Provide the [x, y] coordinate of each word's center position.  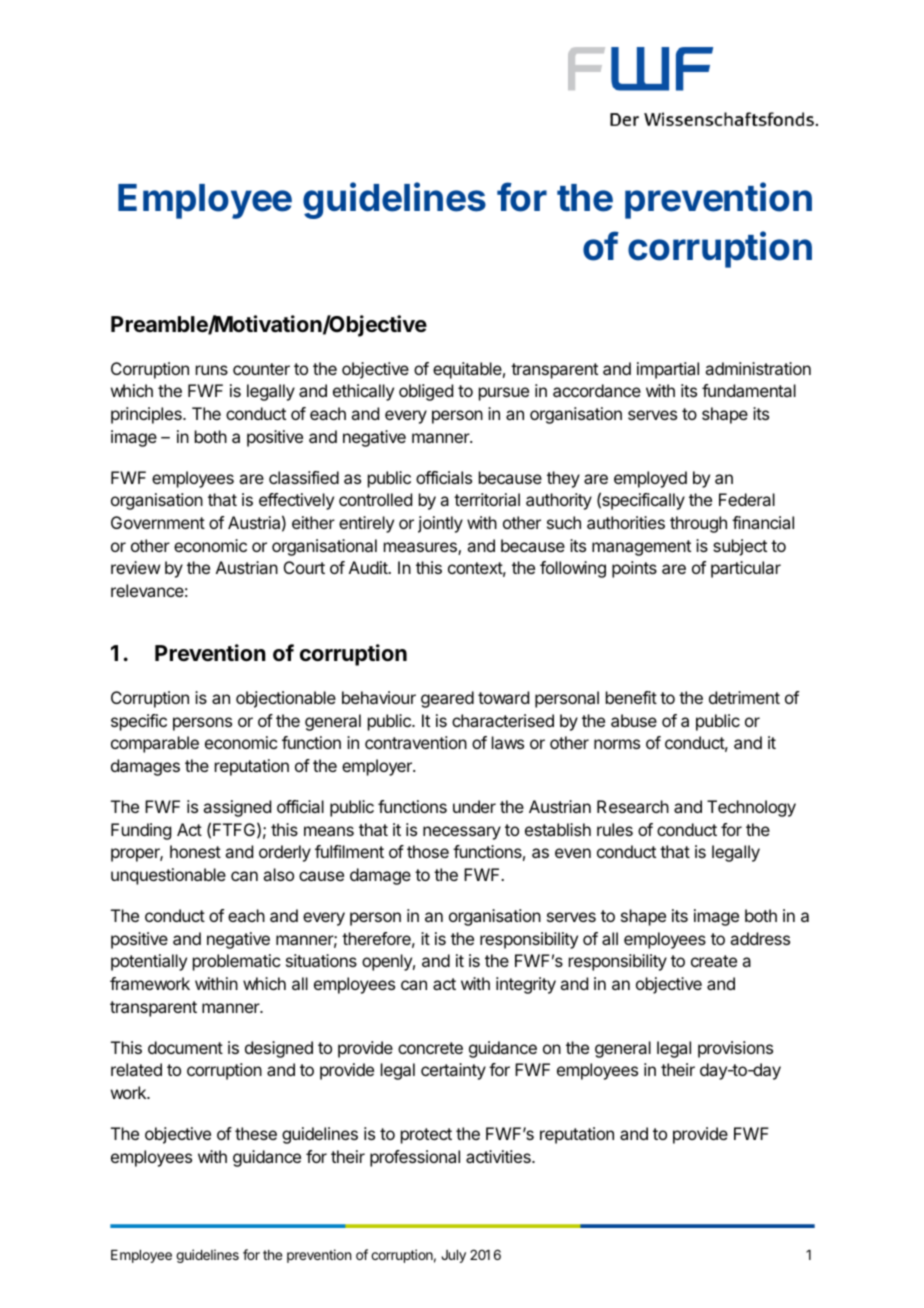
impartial [668, 370]
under [474, 806]
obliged [426, 392]
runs [212, 370]
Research [633, 806]
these [256, 1133]
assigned [237, 808]
